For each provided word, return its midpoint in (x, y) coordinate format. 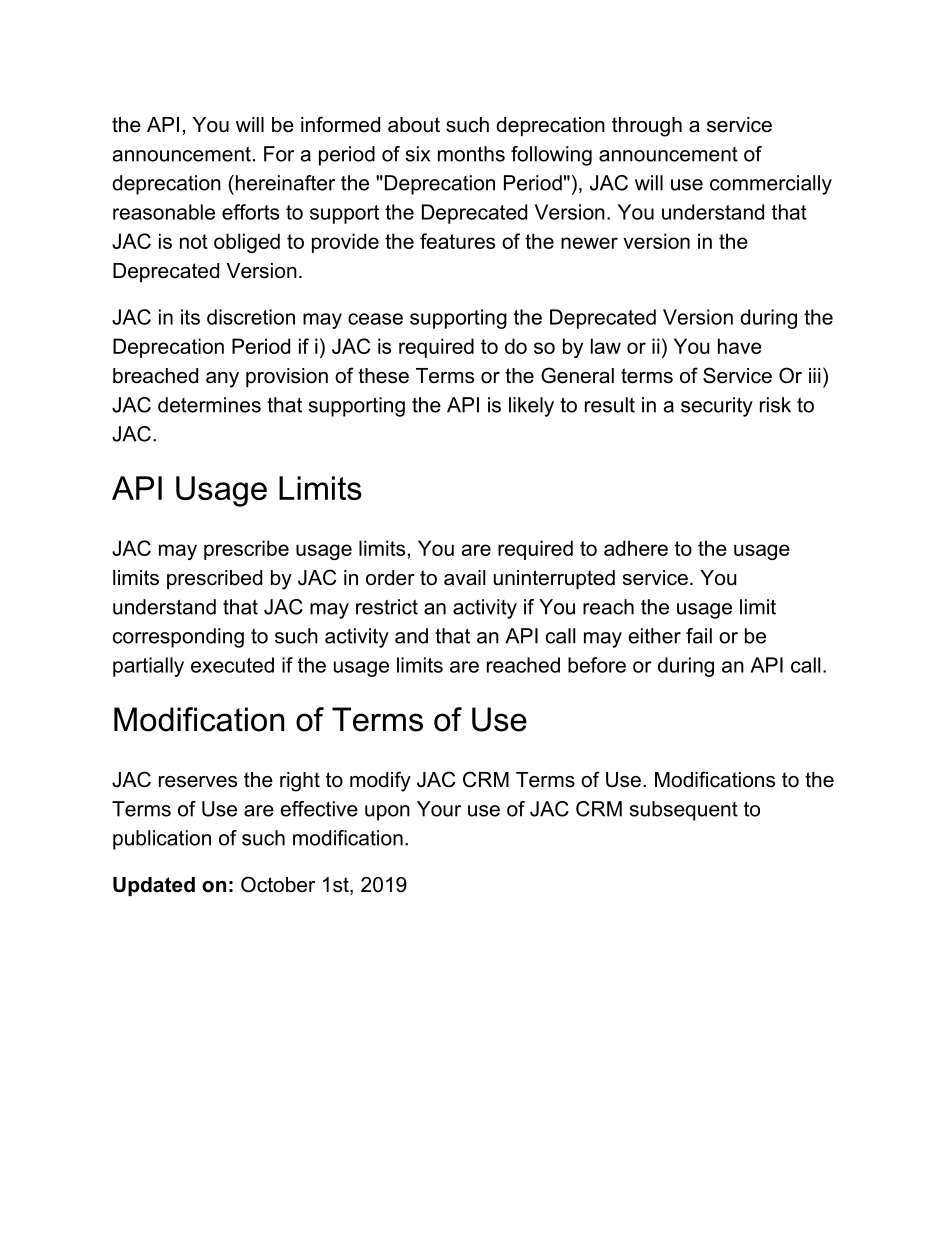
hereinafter (284, 183)
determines (209, 405)
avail (464, 578)
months (471, 154)
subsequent (683, 811)
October (278, 884)
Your (439, 809)
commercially (771, 185)
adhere (636, 548)
